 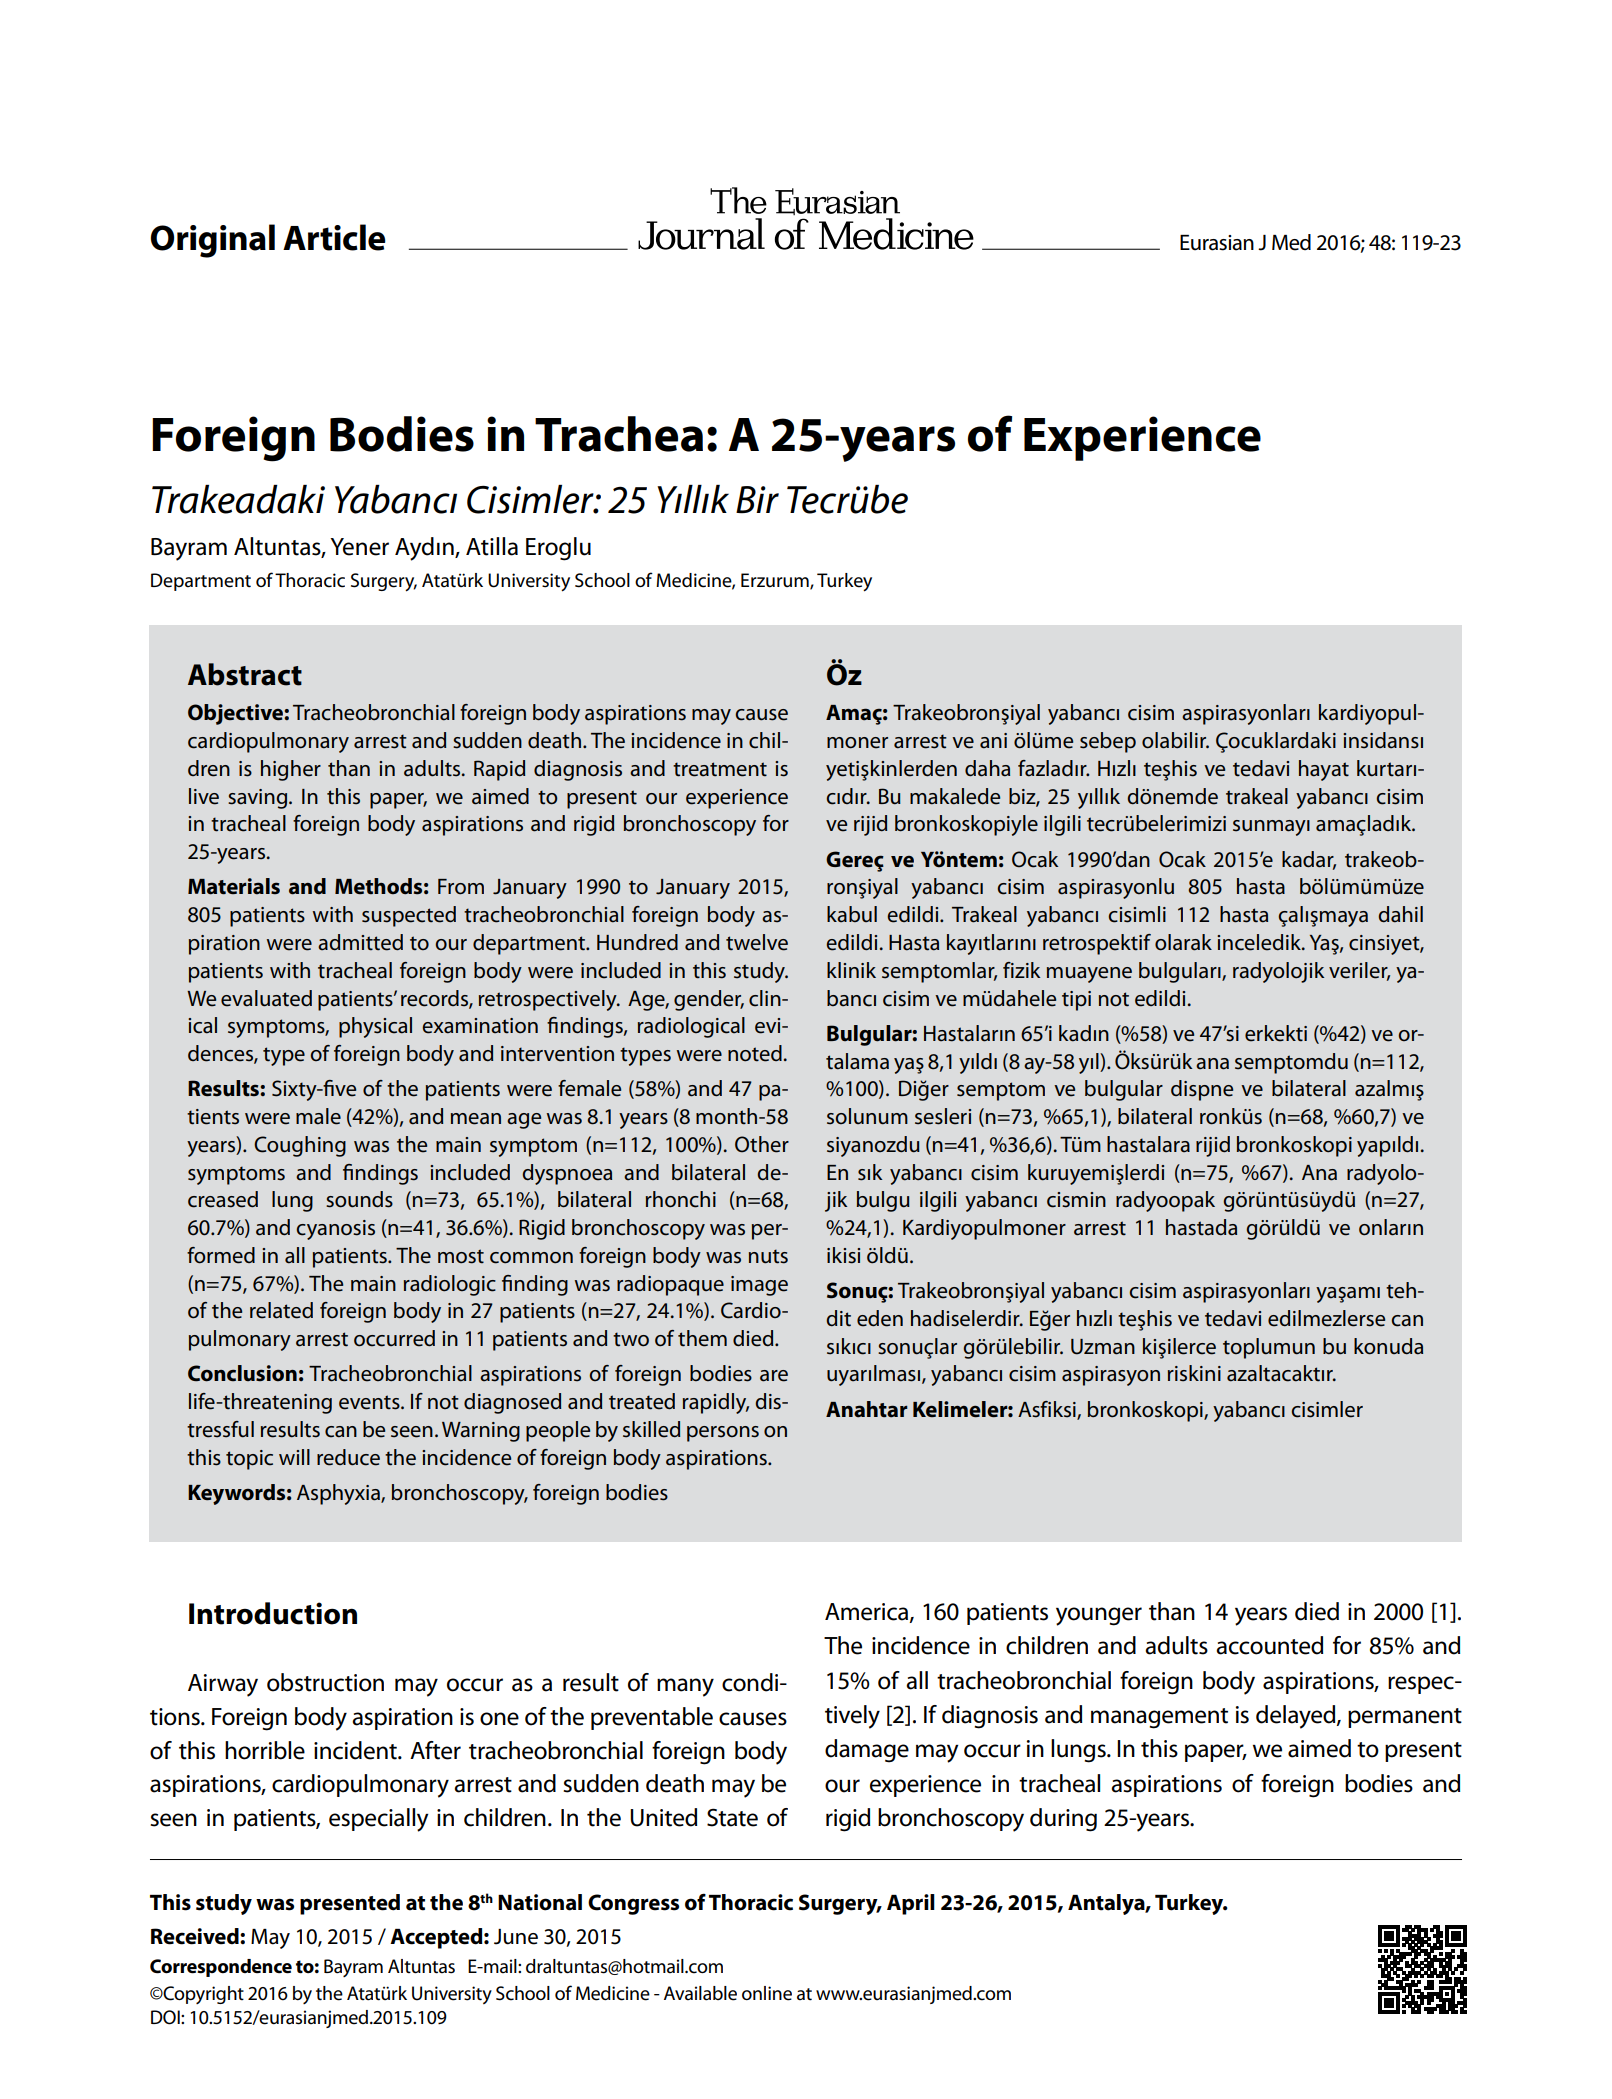 I want to click on many, so click(x=685, y=1687).
